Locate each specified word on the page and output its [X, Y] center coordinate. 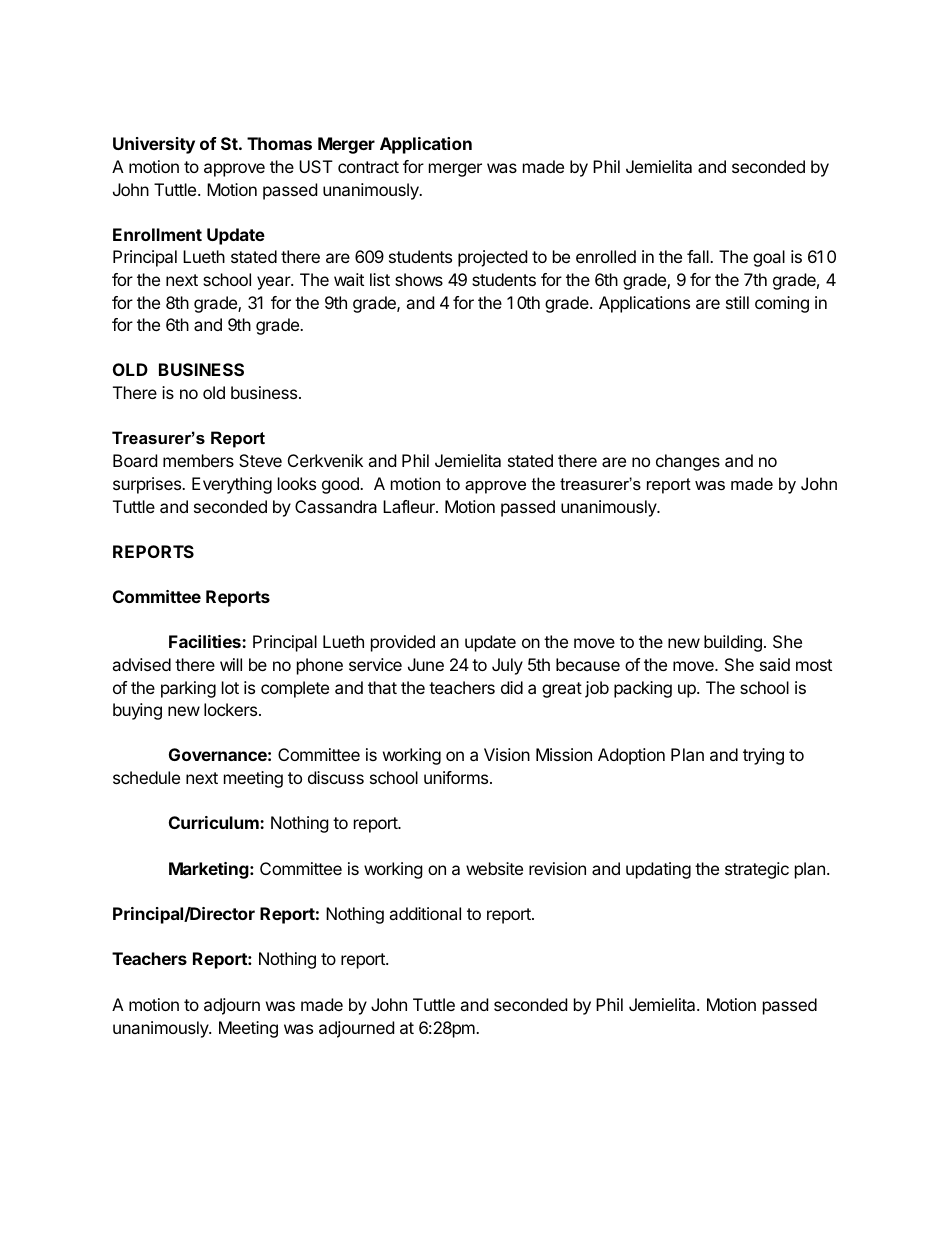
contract [368, 167]
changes [688, 462]
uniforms [457, 777]
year [274, 283]
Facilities [206, 641]
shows [419, 279]
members [198, 460]
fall [699, 256]
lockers [232, 709]
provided [403, 643]
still [737, 302]
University [154, 145]
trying [763, 756]
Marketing [210, 870]
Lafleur [410, 506]
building [733, 643]
